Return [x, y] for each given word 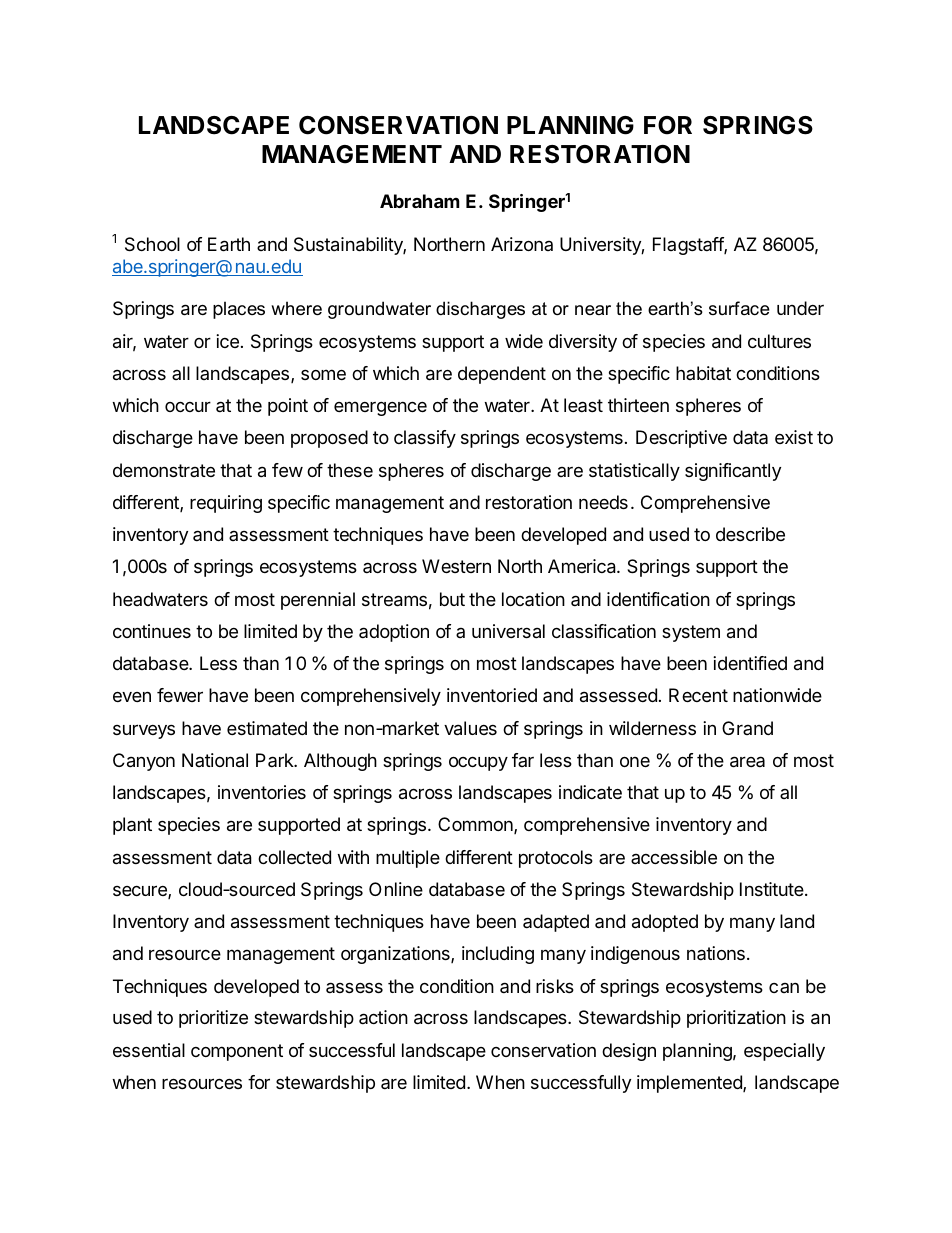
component [237, 1052]
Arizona [522, 244]
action [383, 1017]
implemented [690, 1084]
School [152, 244]
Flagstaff [689, 246]
